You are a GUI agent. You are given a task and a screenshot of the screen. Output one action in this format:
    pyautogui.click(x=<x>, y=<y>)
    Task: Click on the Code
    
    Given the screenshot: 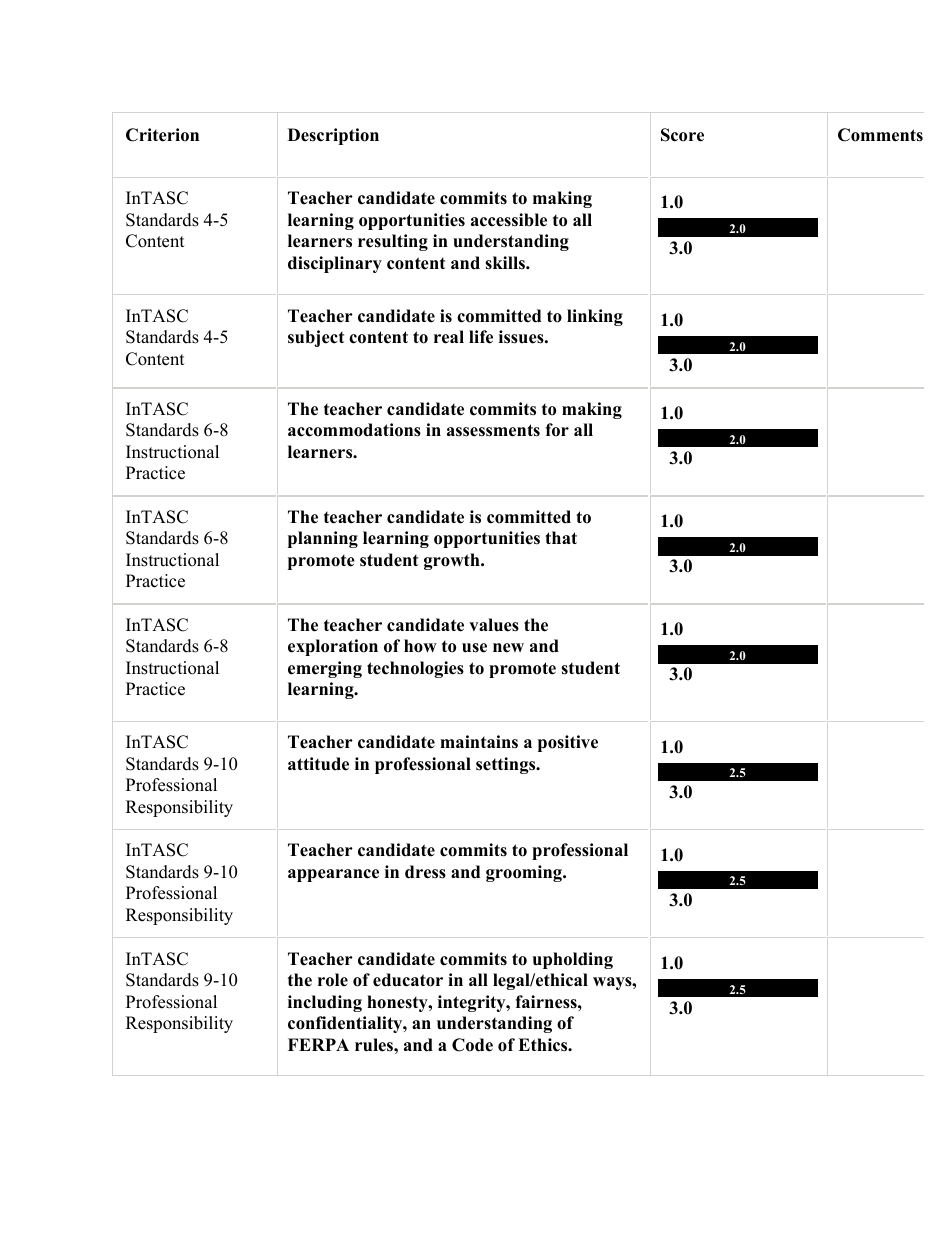 What is the action you would take?
    pyautogui.click(x=472, y=1045)
